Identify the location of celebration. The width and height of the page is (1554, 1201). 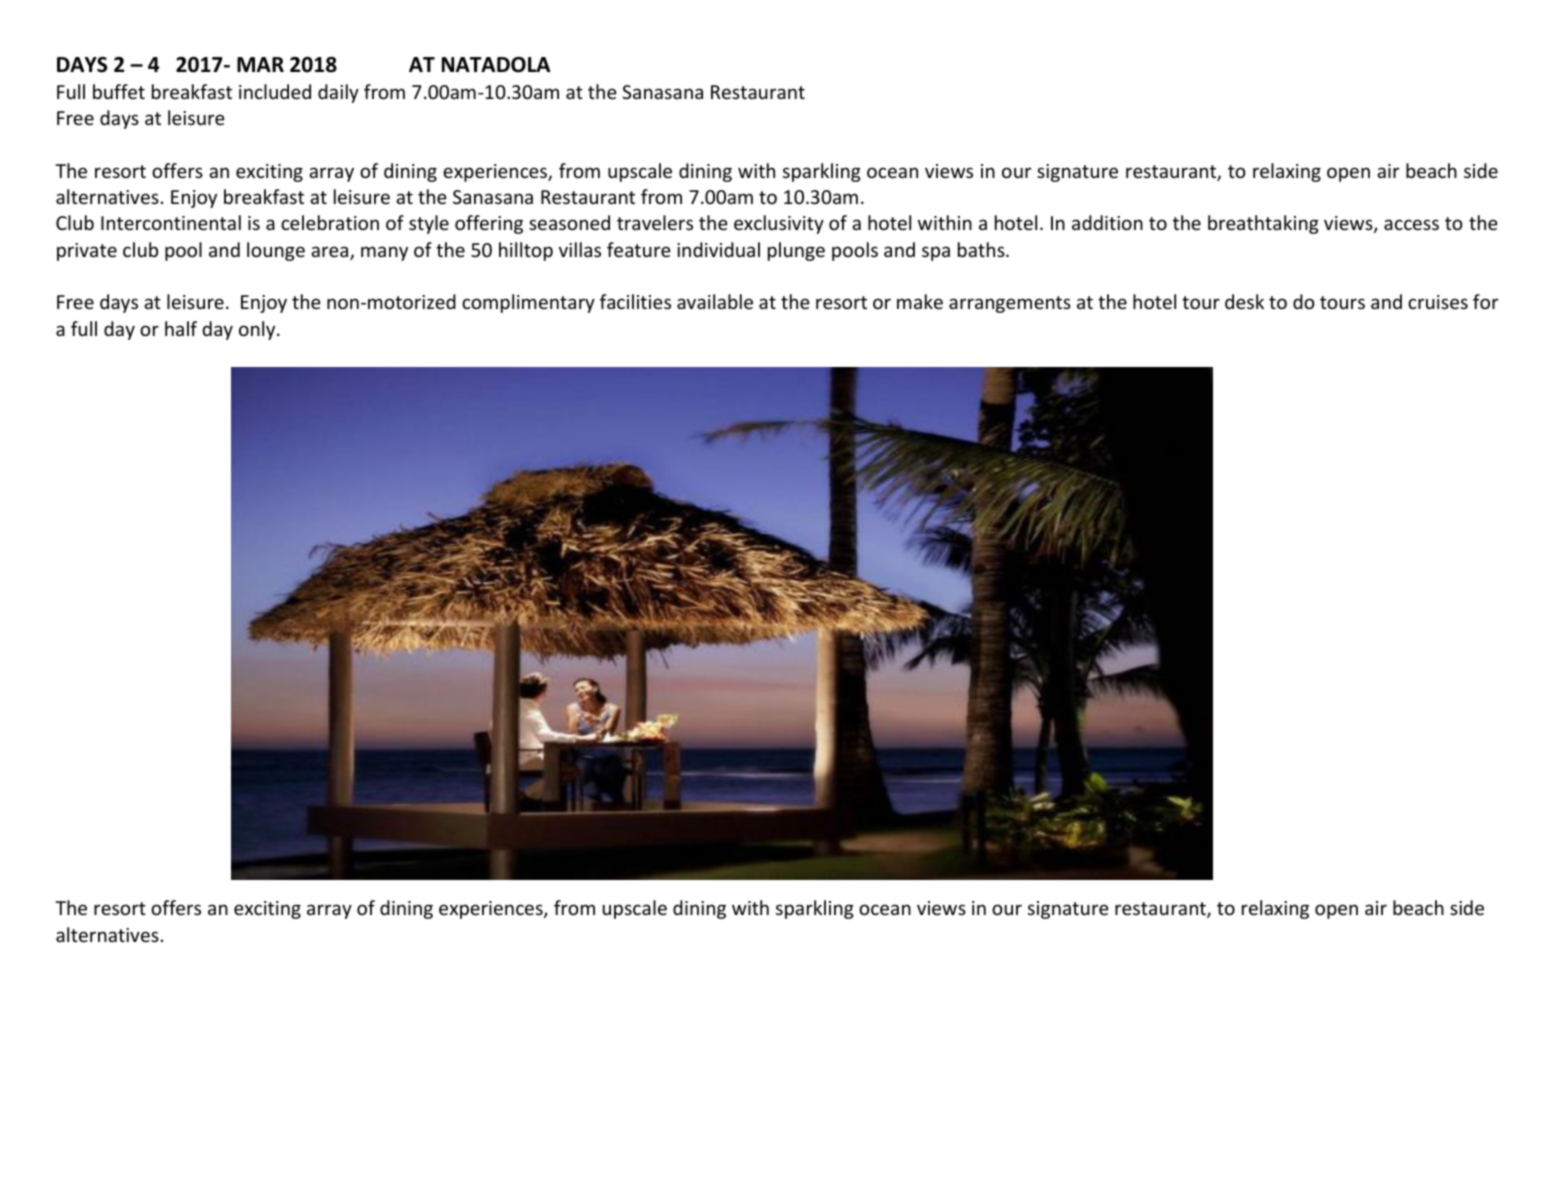
(330, 222).
